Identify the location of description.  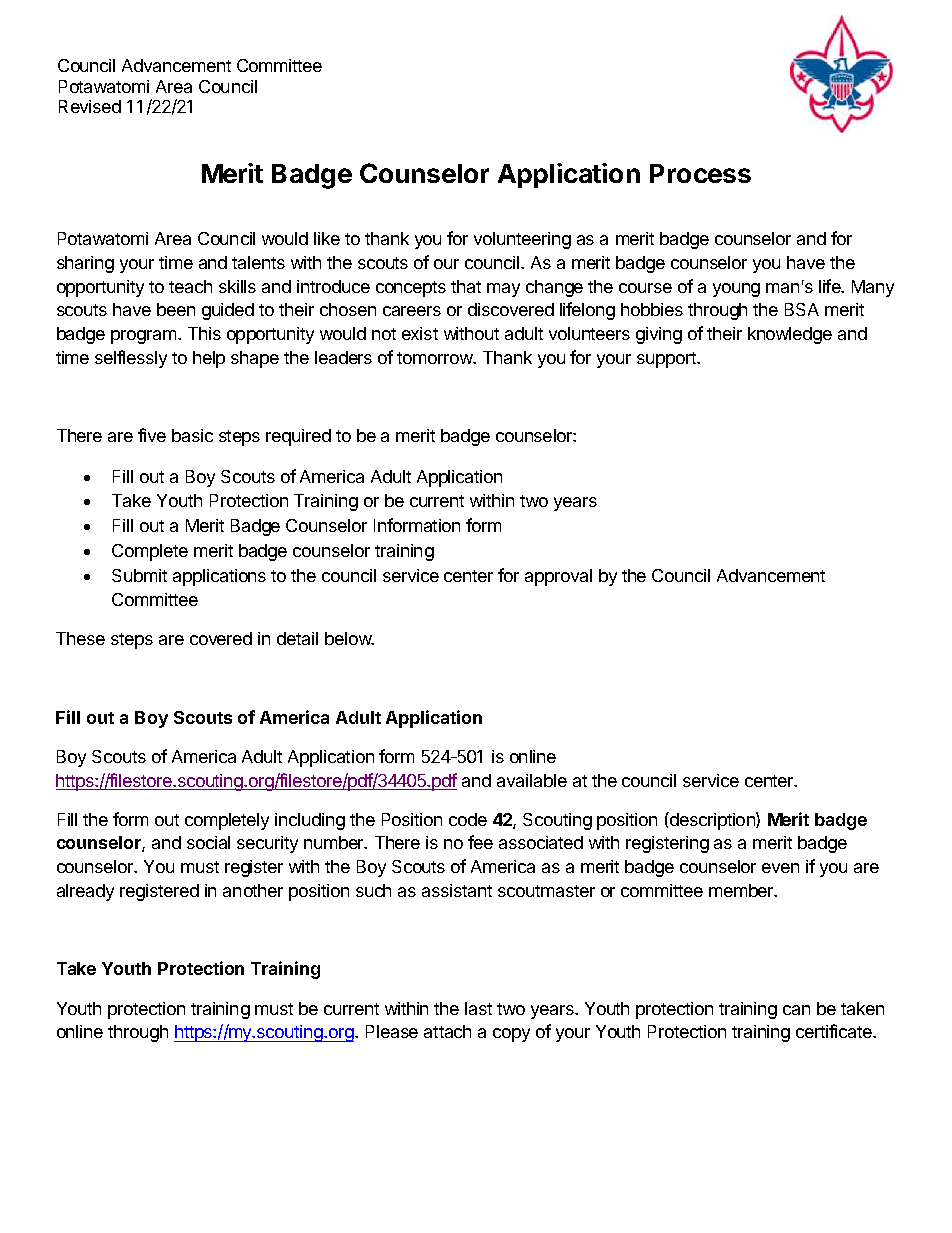
(712, 821).
